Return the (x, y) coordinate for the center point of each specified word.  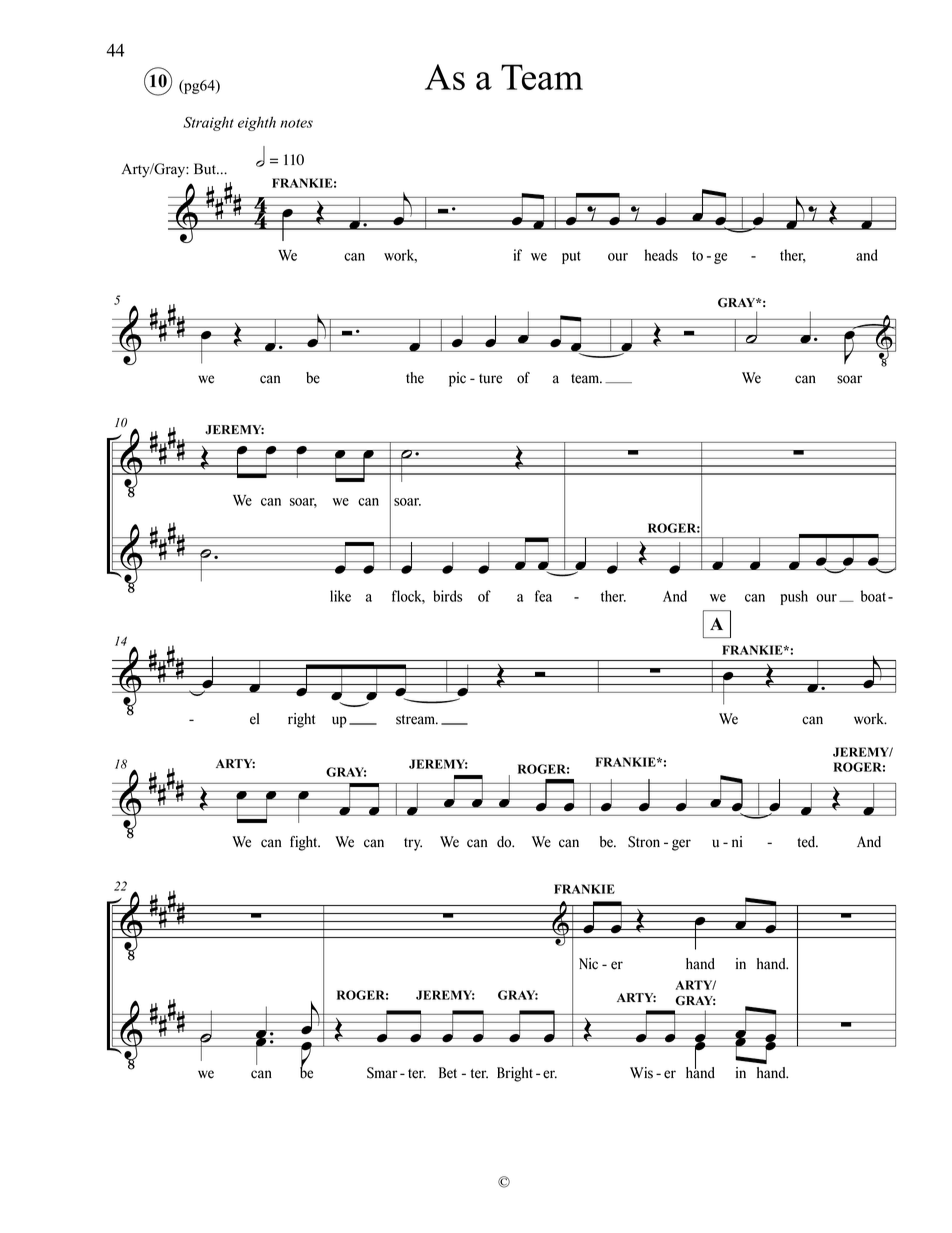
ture (490, 379)
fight (305, 843)
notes (296, 123)
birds (447, 596)
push (794, 597)
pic (457, 379)
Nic (588, 964)
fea (543, 596)
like (340, 596)
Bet (448, 1073)
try (413, 844)
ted (807, 842)
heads (661, 255)
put (571, 257)
